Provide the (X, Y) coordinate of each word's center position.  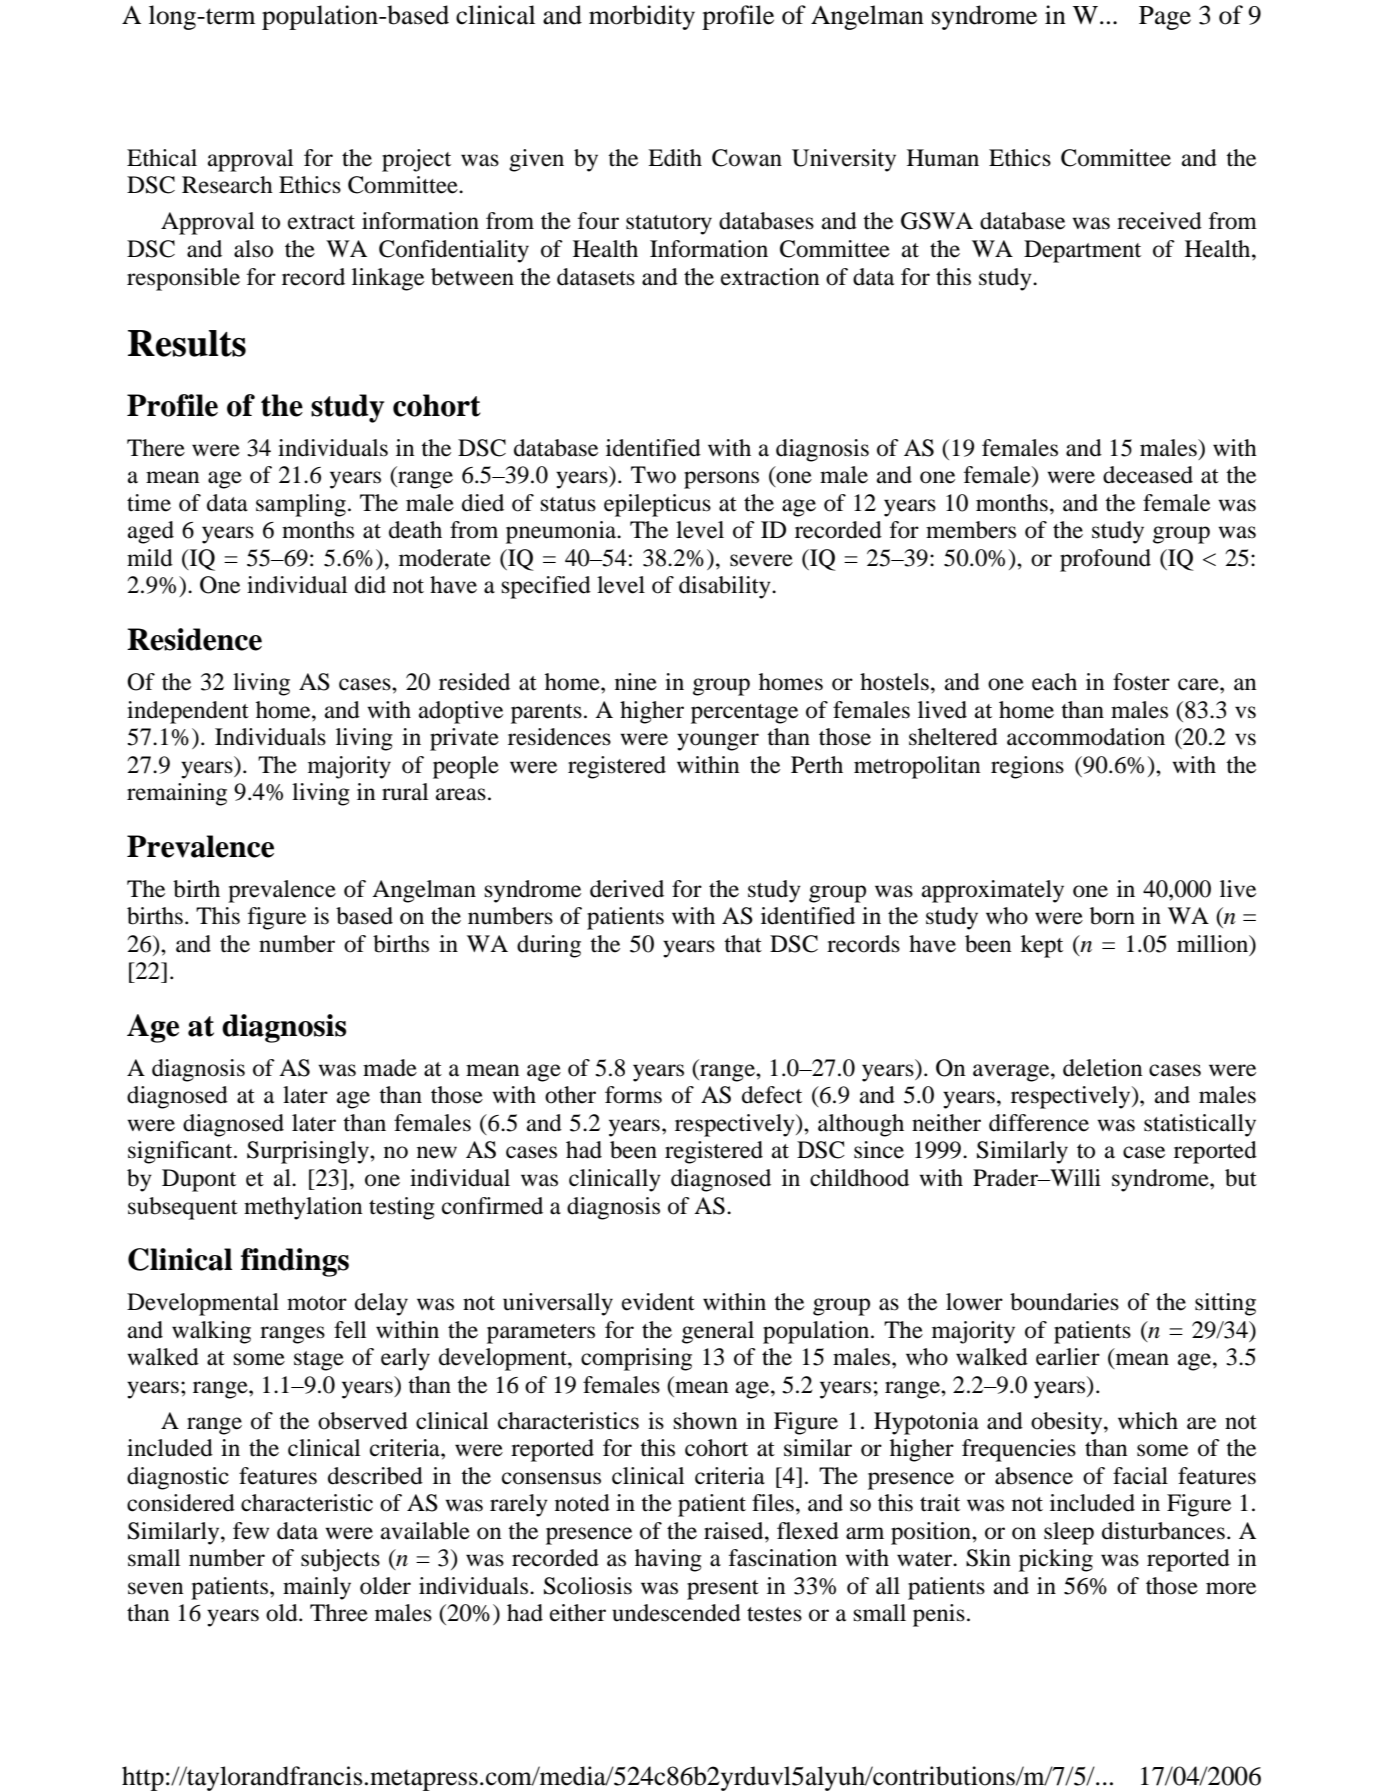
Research (227, 185)
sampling (301, 505)
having (668, 1560)
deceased (1148, 475)
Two (653, 475)
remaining (177, 794)
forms (633, 1095)
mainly (317, 1588)
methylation (303, 1208)
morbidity (642, 17)
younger (718, 742)
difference (1039, 1123)
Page (1165, 18)
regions (1027, 767)
